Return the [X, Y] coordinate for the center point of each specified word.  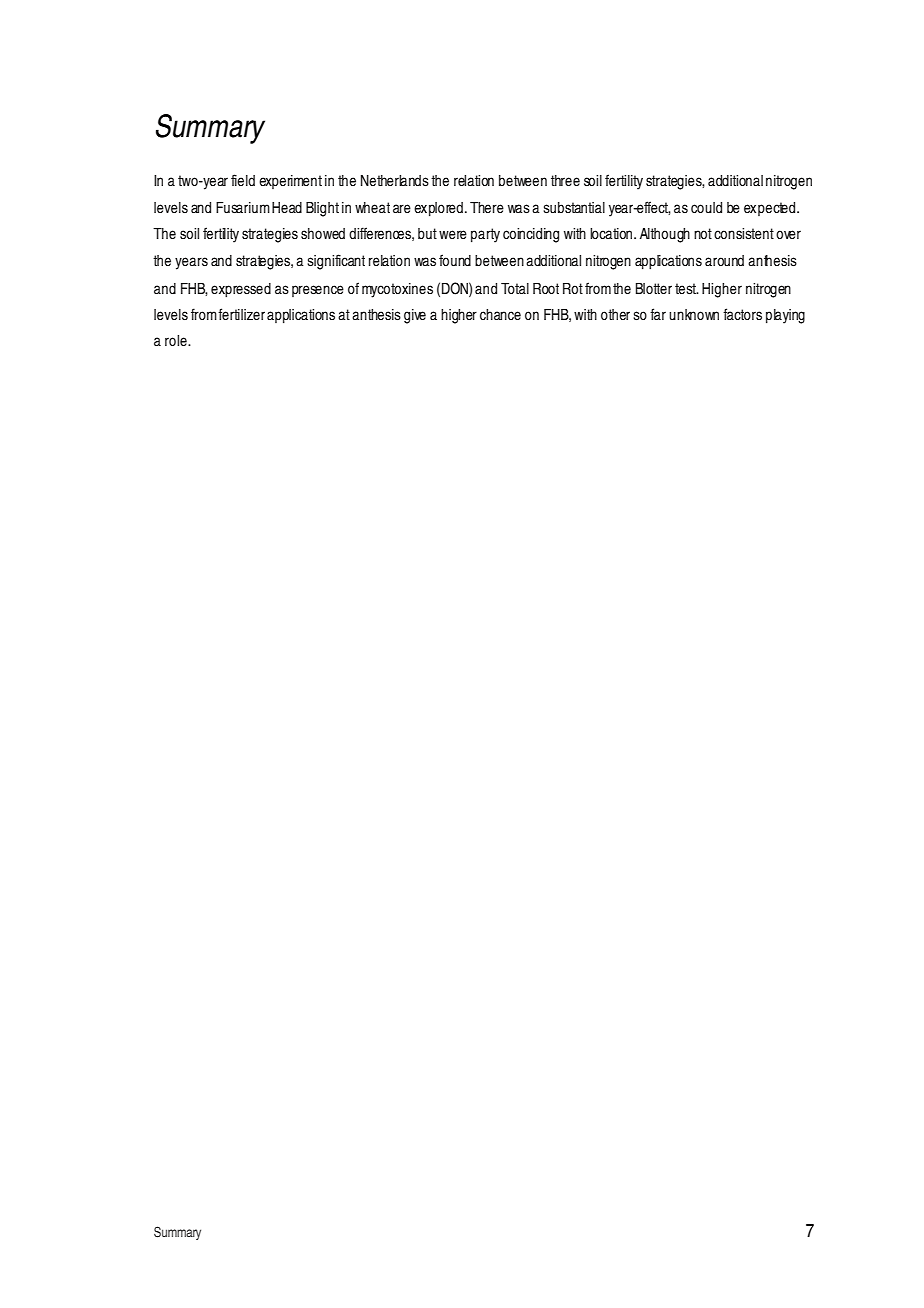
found [455, 260]
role [177, 341]
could [706, 207]
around [724, 261]
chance [500, 315]
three [565, 181]
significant [336, 262]
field [243, 180]
